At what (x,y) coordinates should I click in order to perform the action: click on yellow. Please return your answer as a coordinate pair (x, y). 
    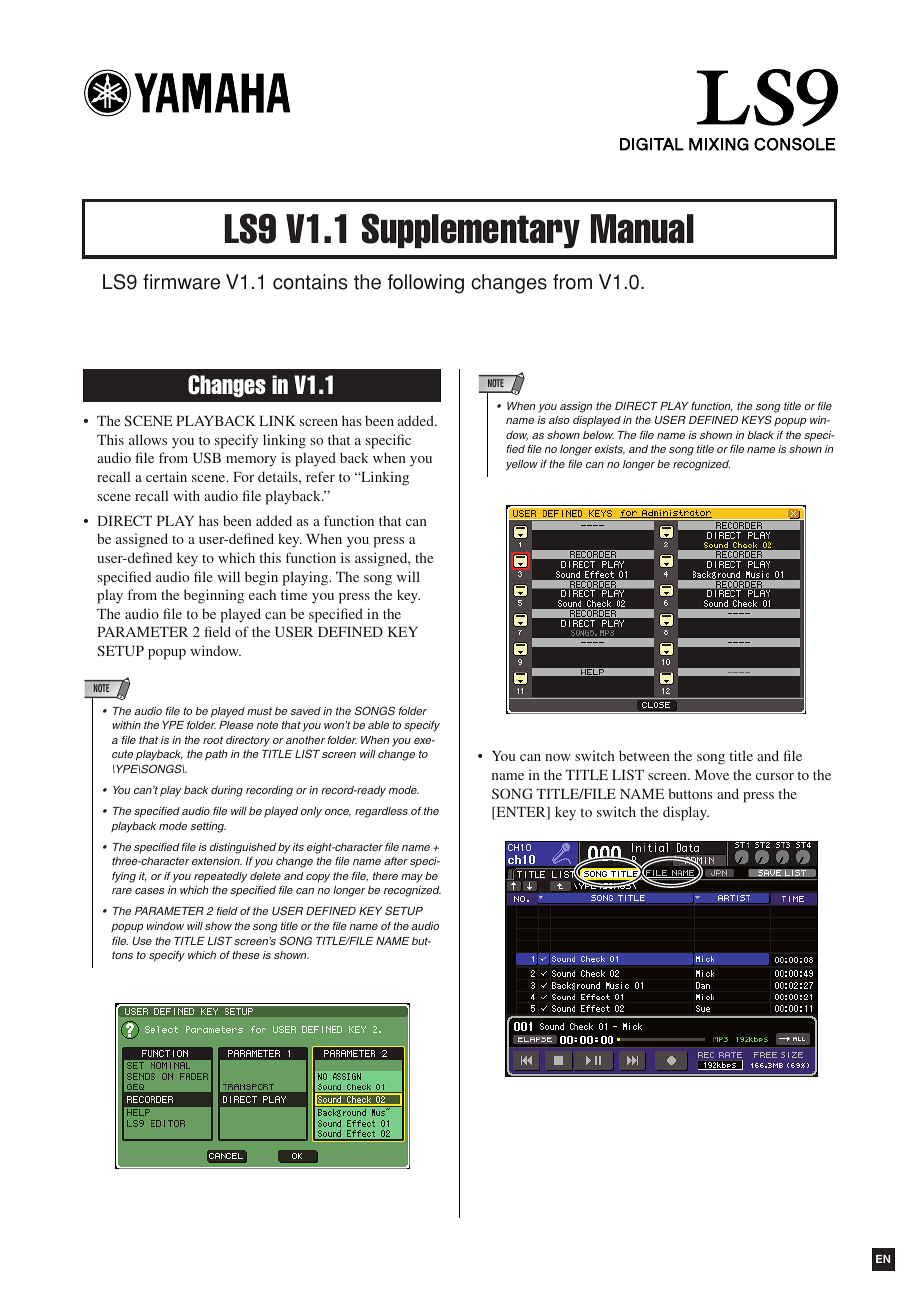
    Looking at the image, I should click on (522, 465).
